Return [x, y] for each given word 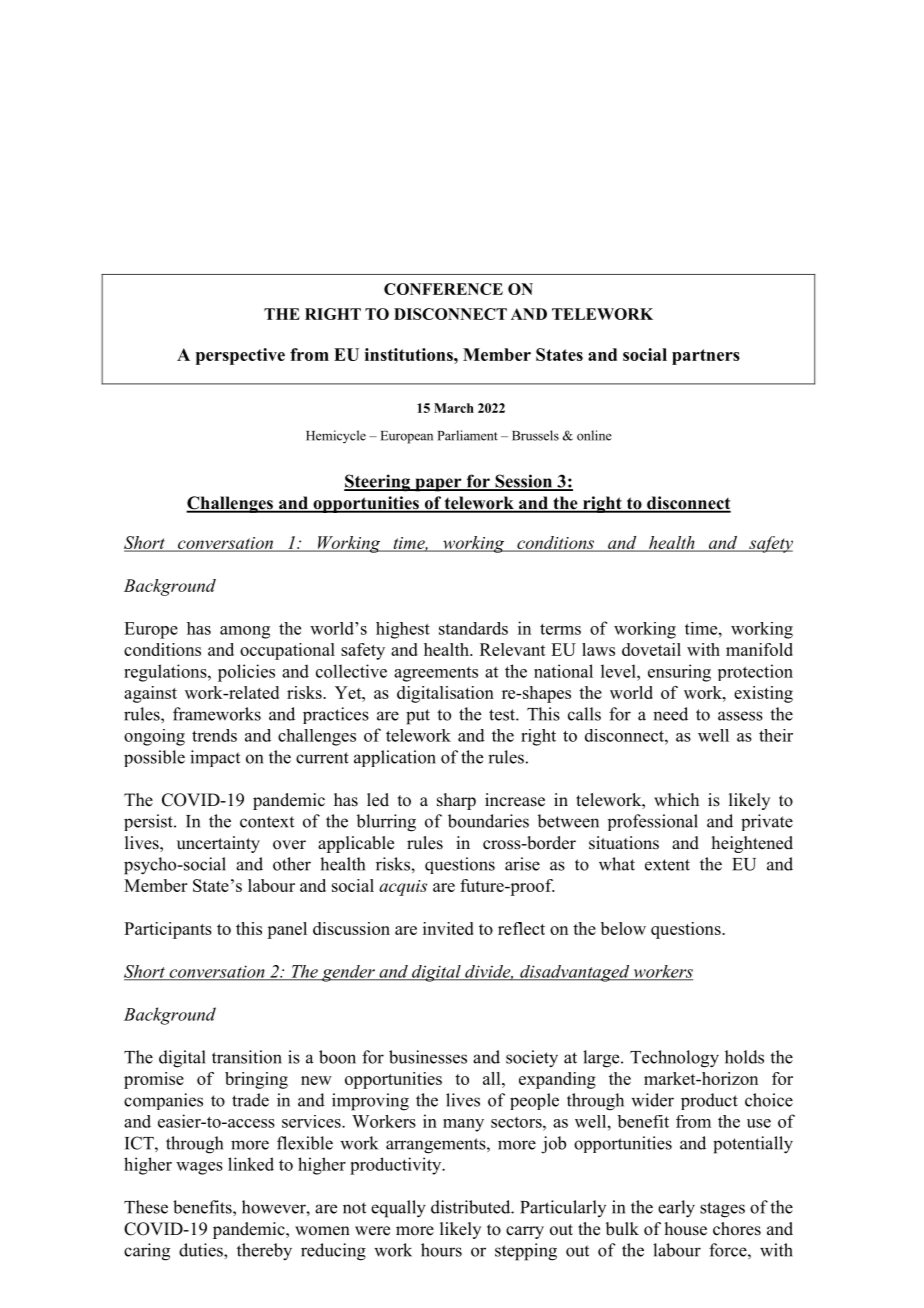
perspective [240, 356]
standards [473, 628]
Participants [168, 930]
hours [441, 1250]
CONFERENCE [443, 289]
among [245, 632]
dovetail [651, 649]
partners [706, 357]
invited [448, 928]
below [623, 928]
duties [202, 1250]
